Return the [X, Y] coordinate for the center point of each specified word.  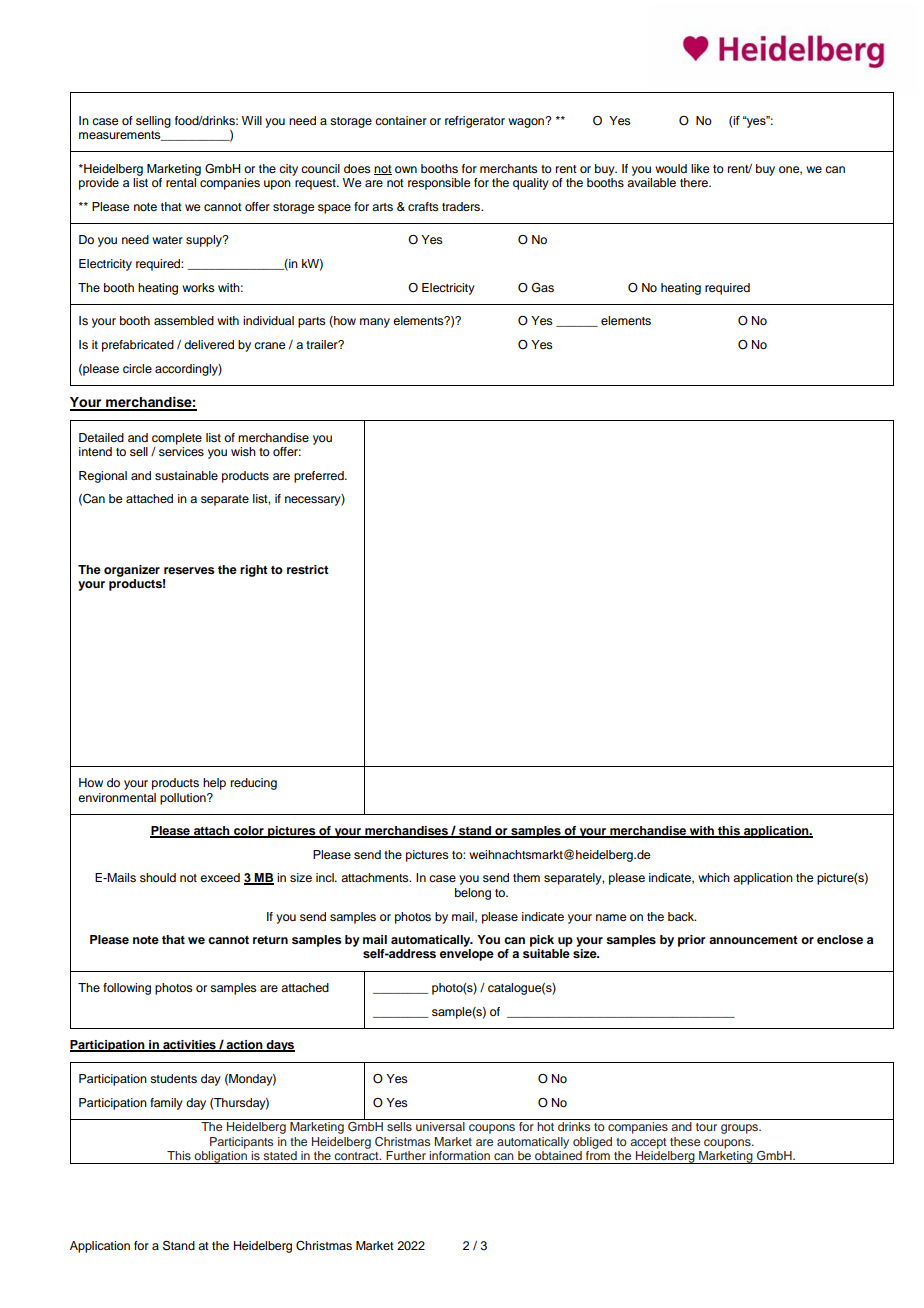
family [166, 1104]
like [700, 168]
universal [440, 1126]
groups [740, 1129]
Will [252, 120]
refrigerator [475, 122]
